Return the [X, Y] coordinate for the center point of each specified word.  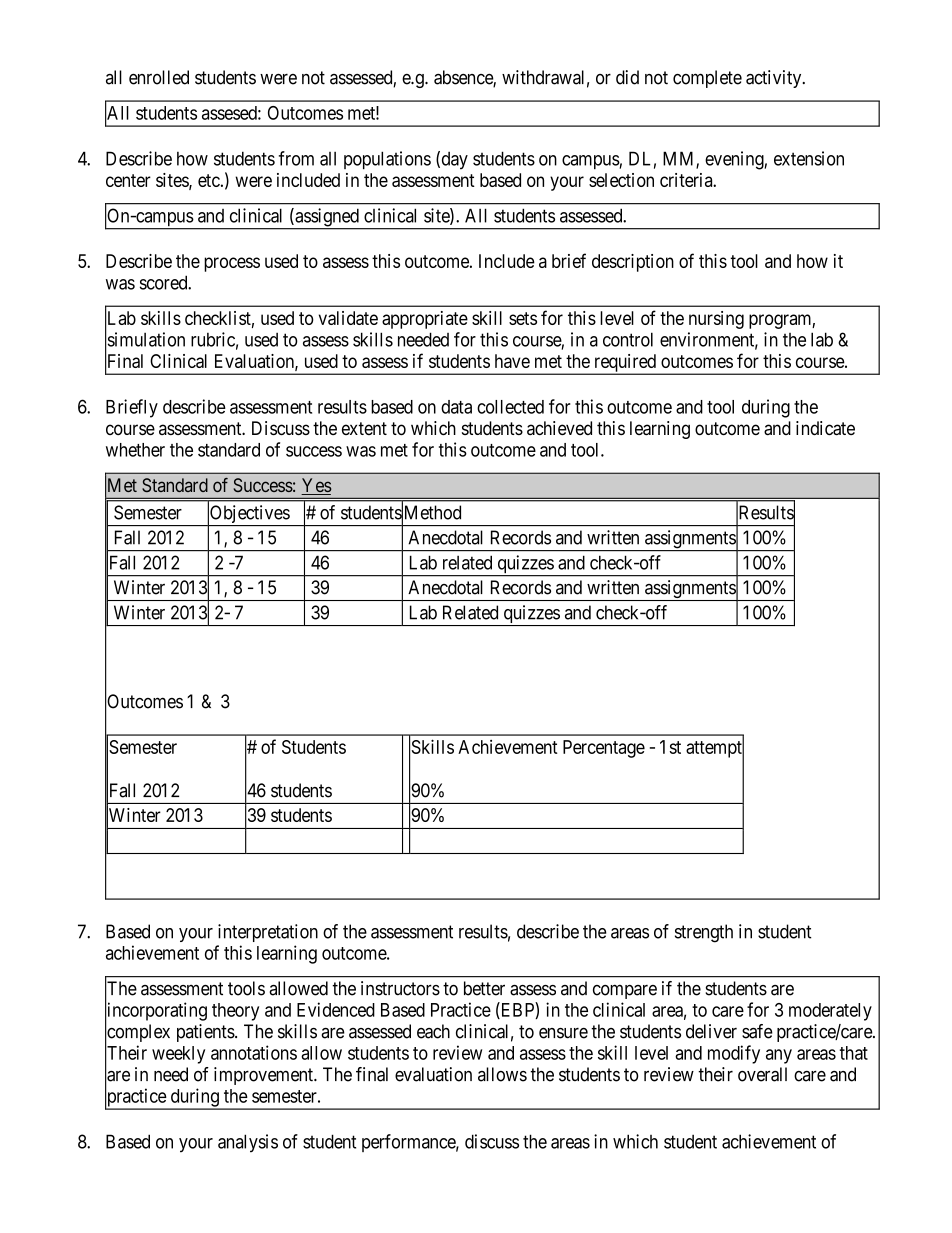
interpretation [268, 933]
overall [762, 1074]
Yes [316, 486]
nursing [716, 320]
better [484, 988]
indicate [825, 428]
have [512, 361]
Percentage [604, 749]
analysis [248, 1143]
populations [387, 160]
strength [704, 933]
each [433, 1031]
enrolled [159, 77]
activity [775, 79]
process [232, 264]
